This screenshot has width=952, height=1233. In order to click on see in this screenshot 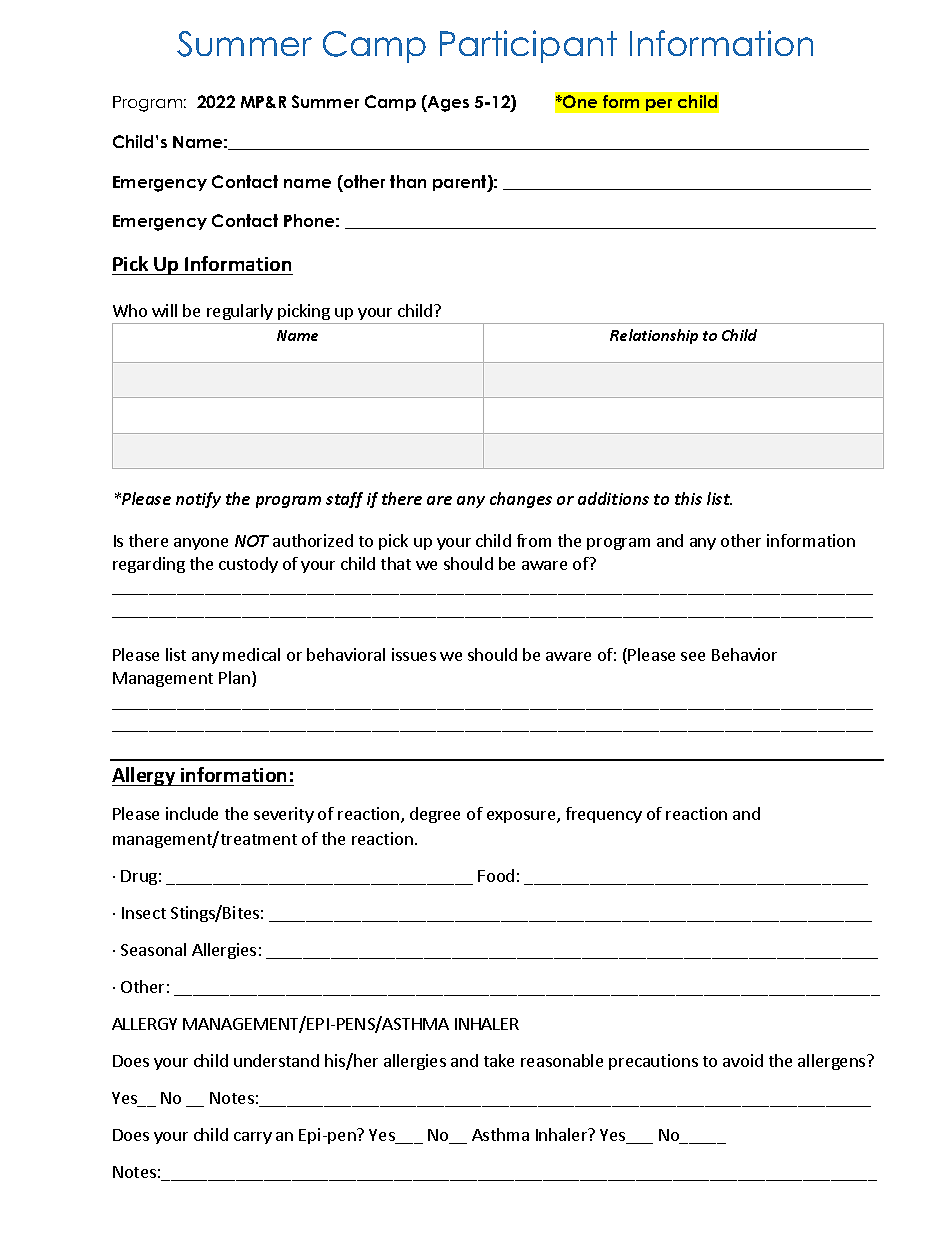, I will do `click(693, 656)`.
